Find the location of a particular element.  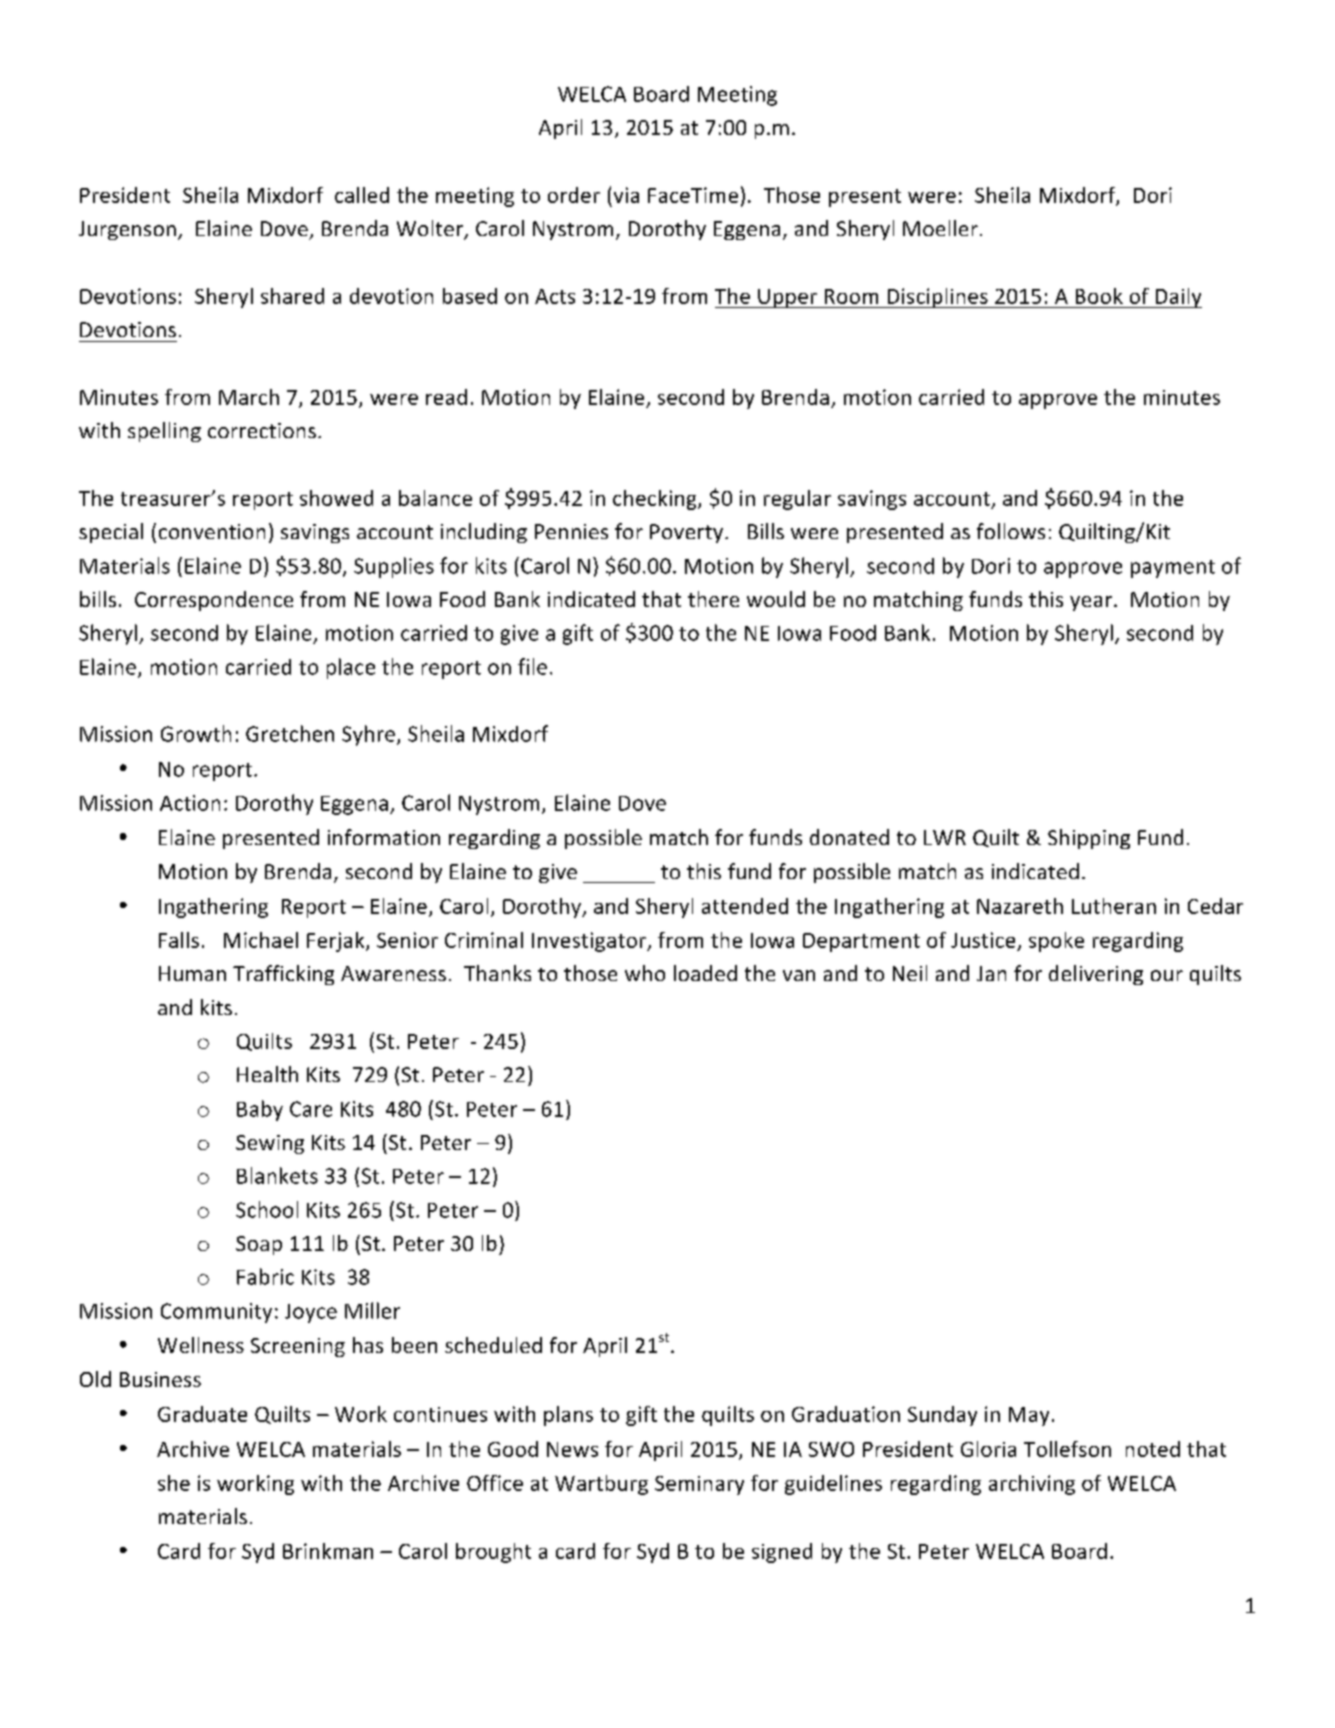

checking is located at coordinates (656, 500).
